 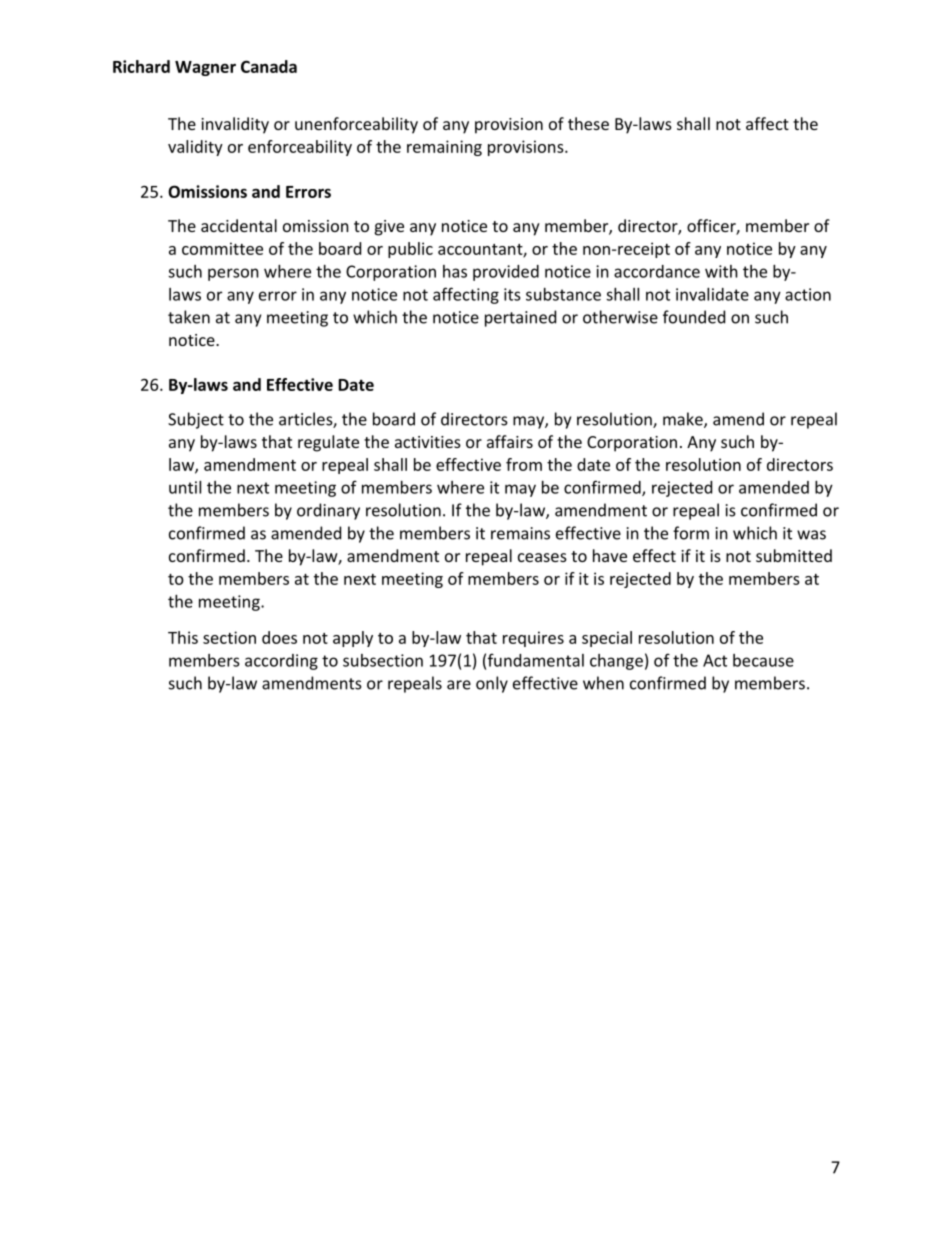 What do you see at coordinates (281, 662) in the screenshot?
I see `according` at bounding box center [281, 662].
